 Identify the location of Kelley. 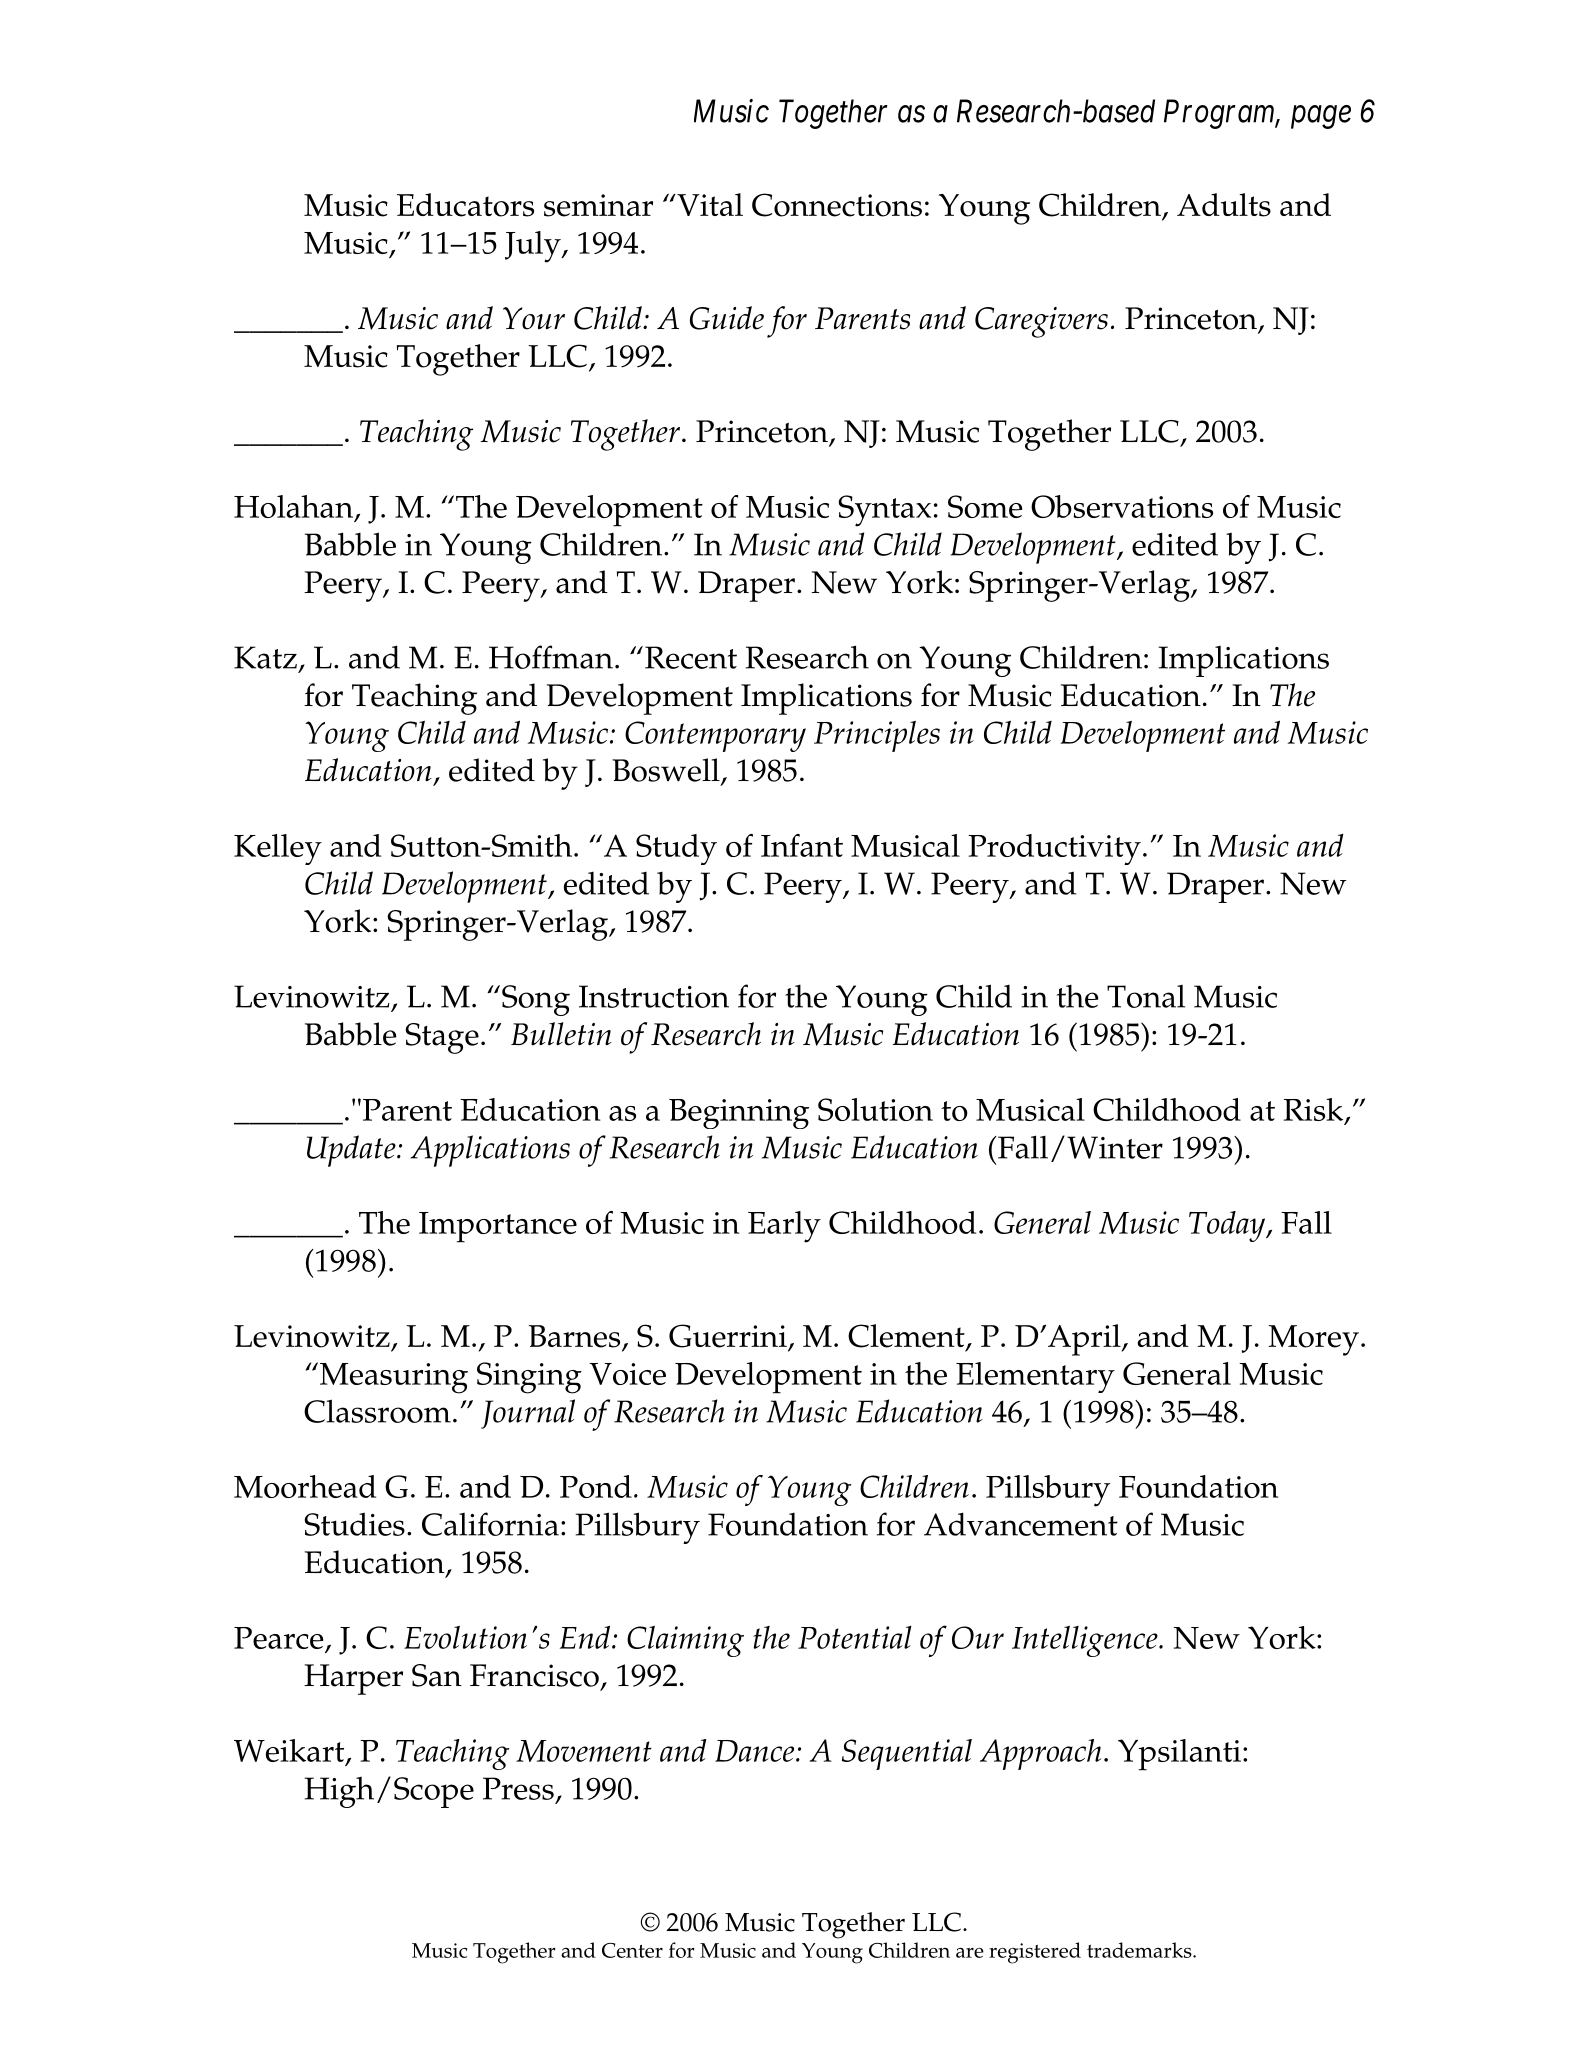
(278, 849).
